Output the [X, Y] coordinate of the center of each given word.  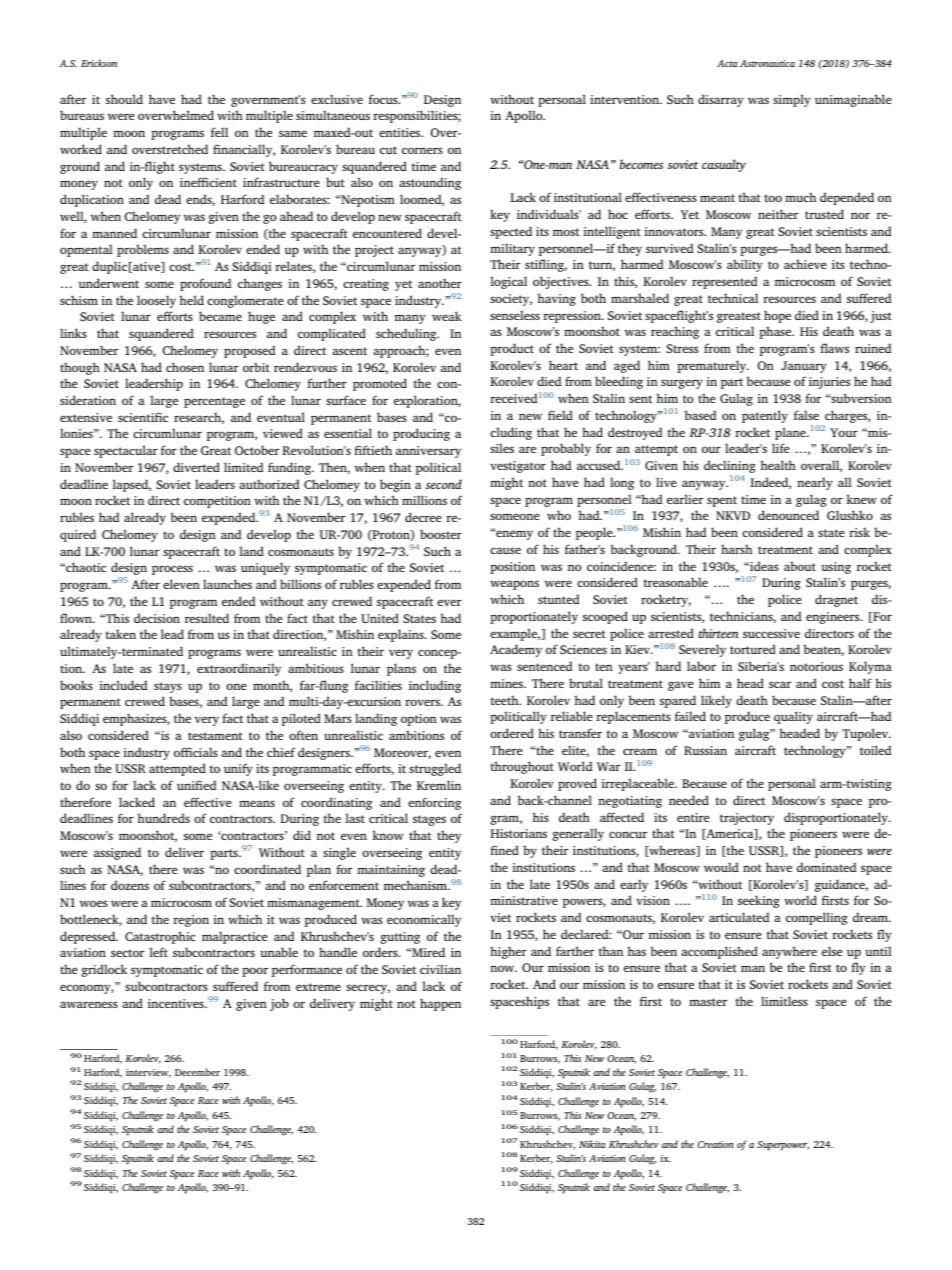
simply [792, 100]
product [512, 349]
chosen [185, 367]
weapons [514, 585]
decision [157, 618]
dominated [826, 867]
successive [771, 633]
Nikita [592, 1144]
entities [401, 132]
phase [776, 332]
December [197, 1072]
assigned [117, 853]
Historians [519, 833]
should [124, 99]
